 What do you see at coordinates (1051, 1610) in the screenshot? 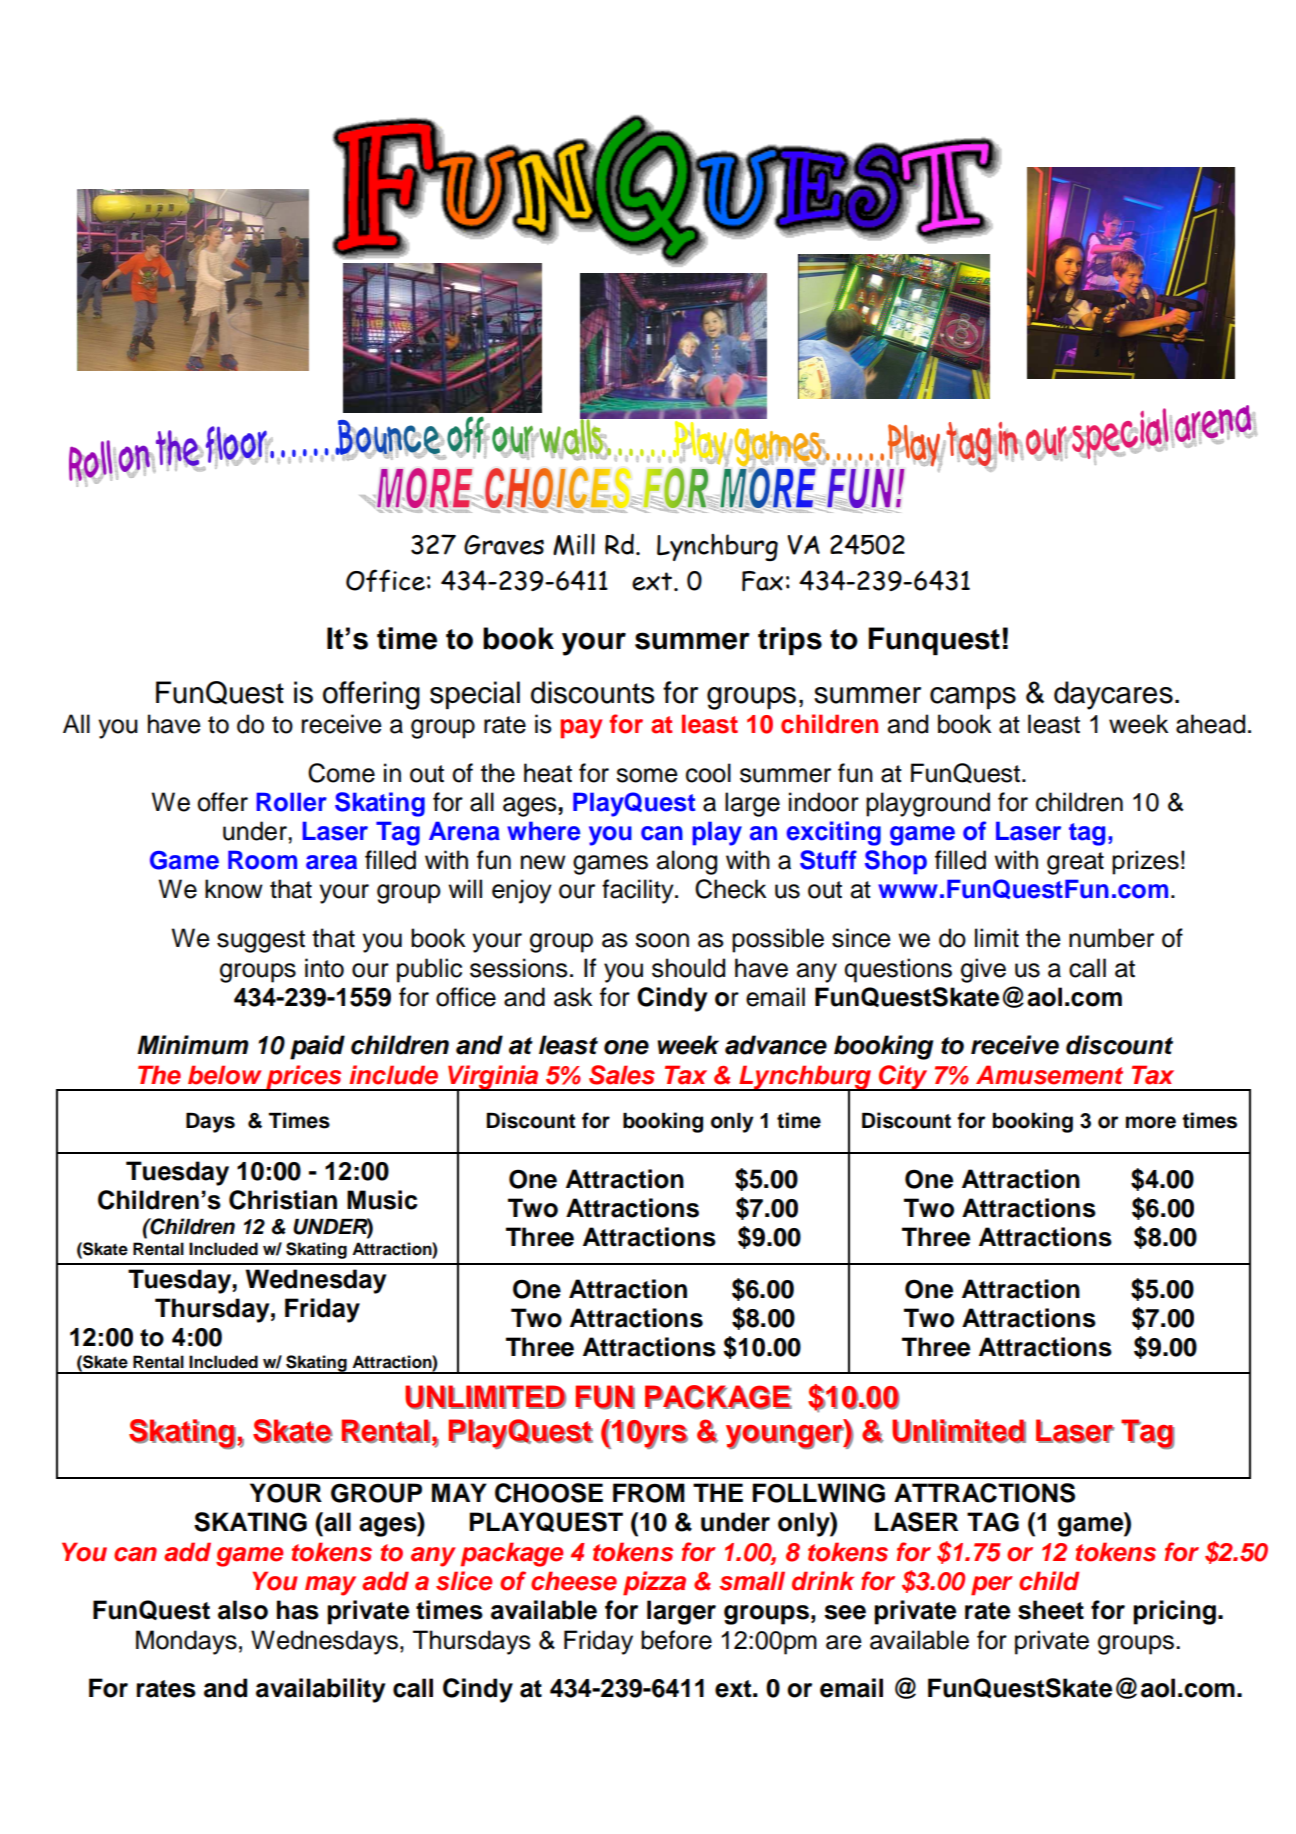
I see `sheet` at bounding box center [1051, 1610].
